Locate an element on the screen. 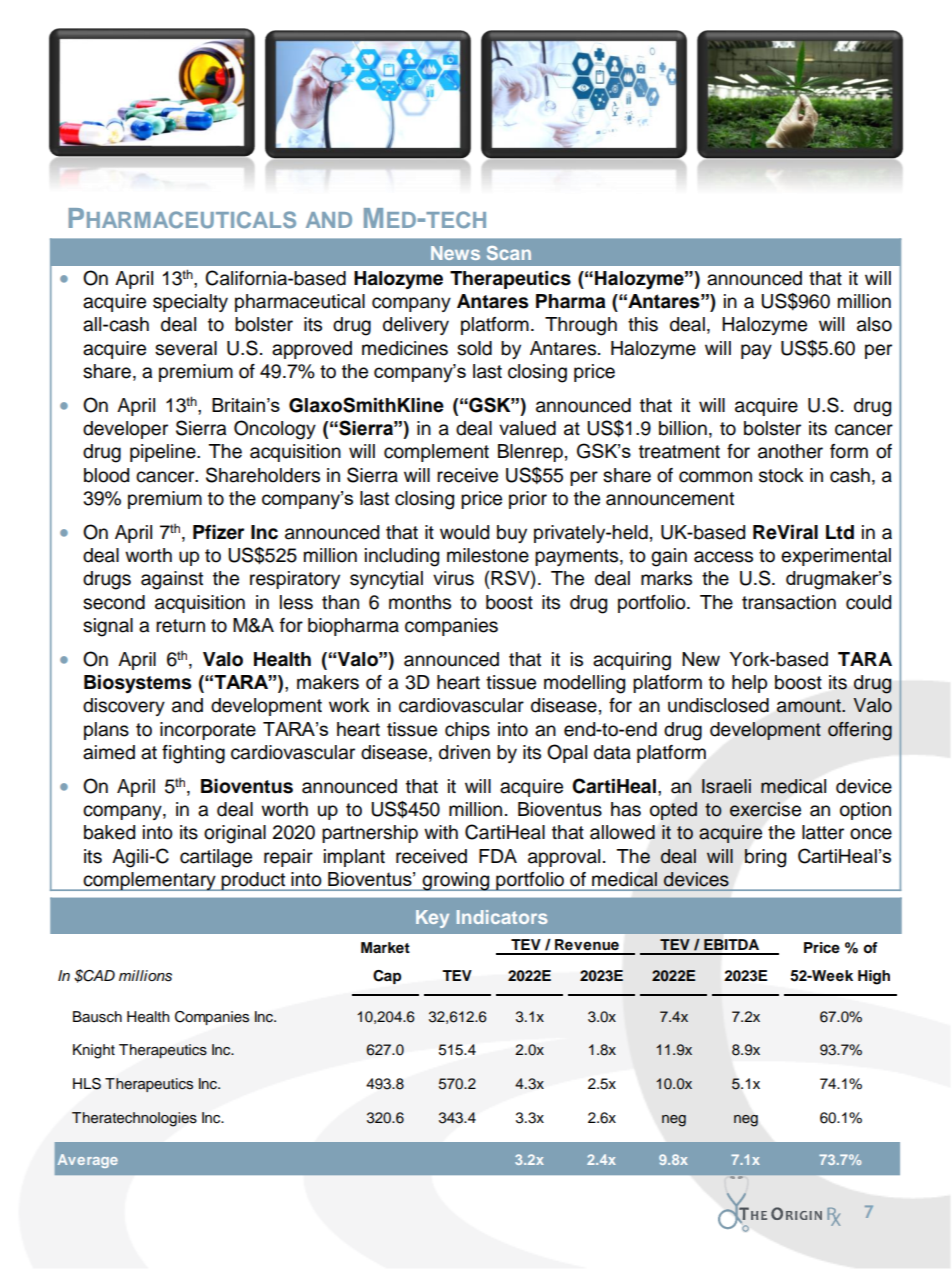 The image size is (952, 1270). specialty is located at coordinates (190, 303).
